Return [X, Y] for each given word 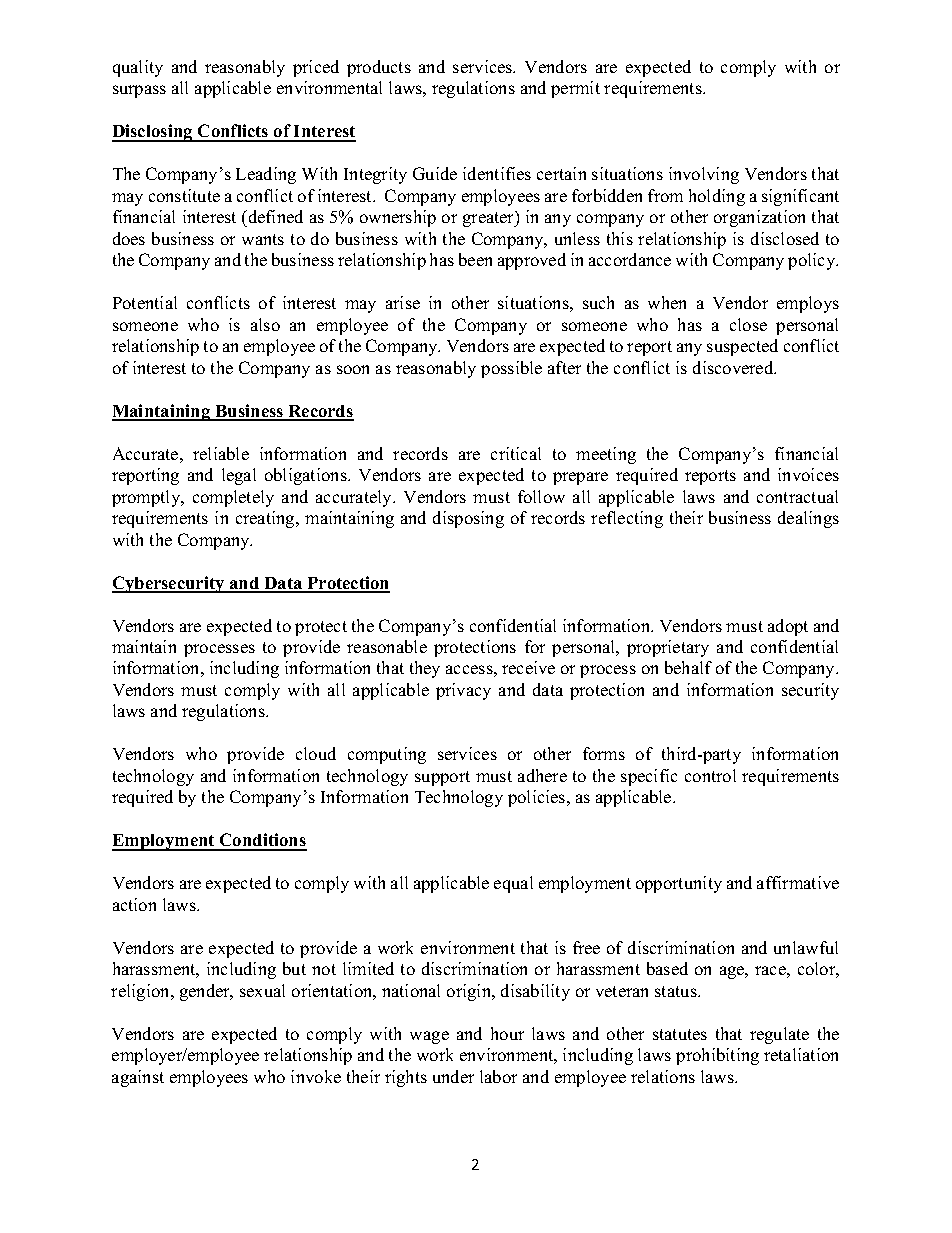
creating [266, 519]
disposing [468, 519]
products [379, 68]
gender [206, 992]
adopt [788, 627]
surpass [139, 91]
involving [704, 175]
